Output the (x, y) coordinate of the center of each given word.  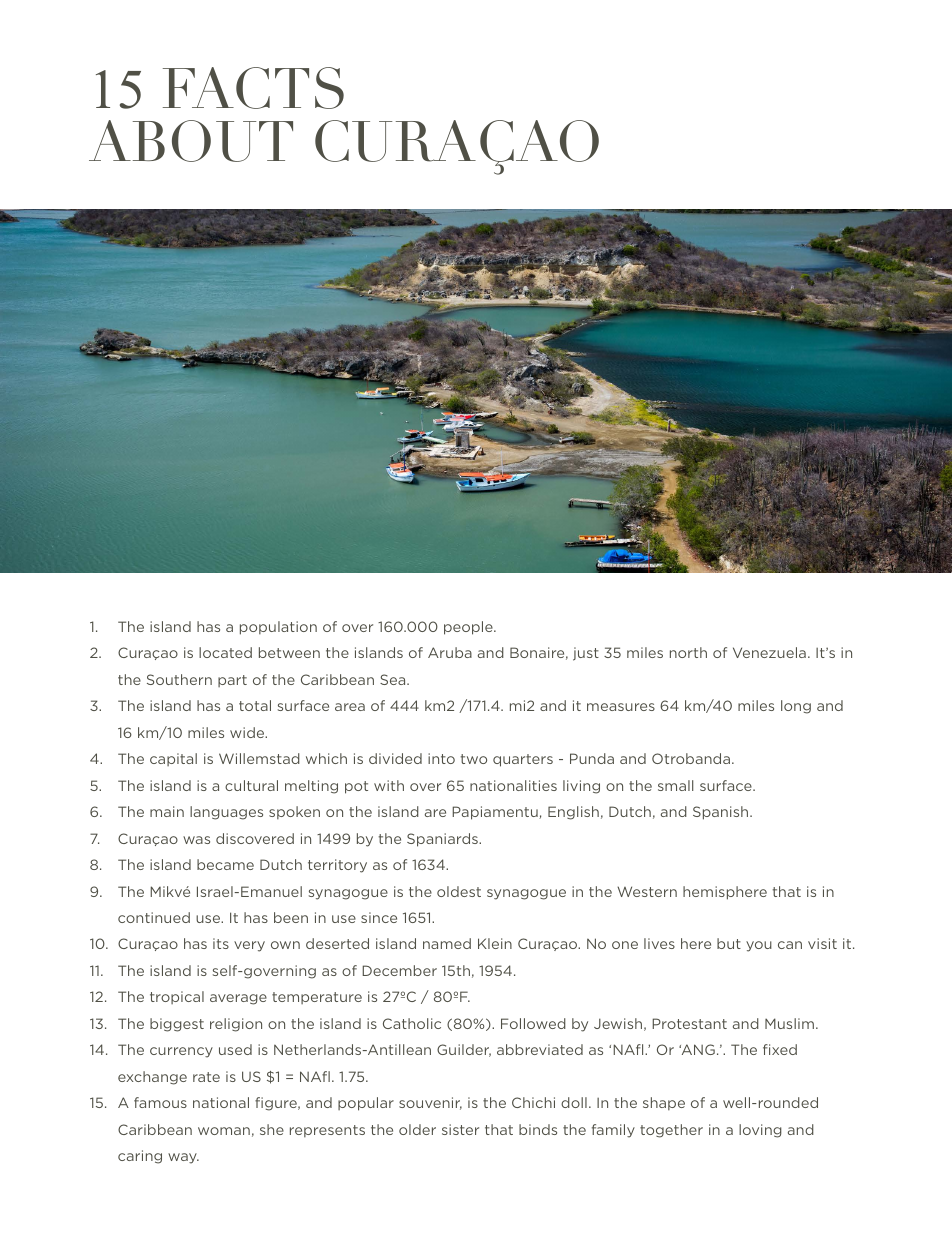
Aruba (450, 652)
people (469, 628)
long (796, 707)
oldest (459, 891)
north (688, 652)
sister (460, 1129)
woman (224, 1131)
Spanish (722, 813)
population (278, 628)
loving (760, 1131)
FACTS (253, 88)
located (225, 652)
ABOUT (191, 141)
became (225, 864)
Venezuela (769, 652)
